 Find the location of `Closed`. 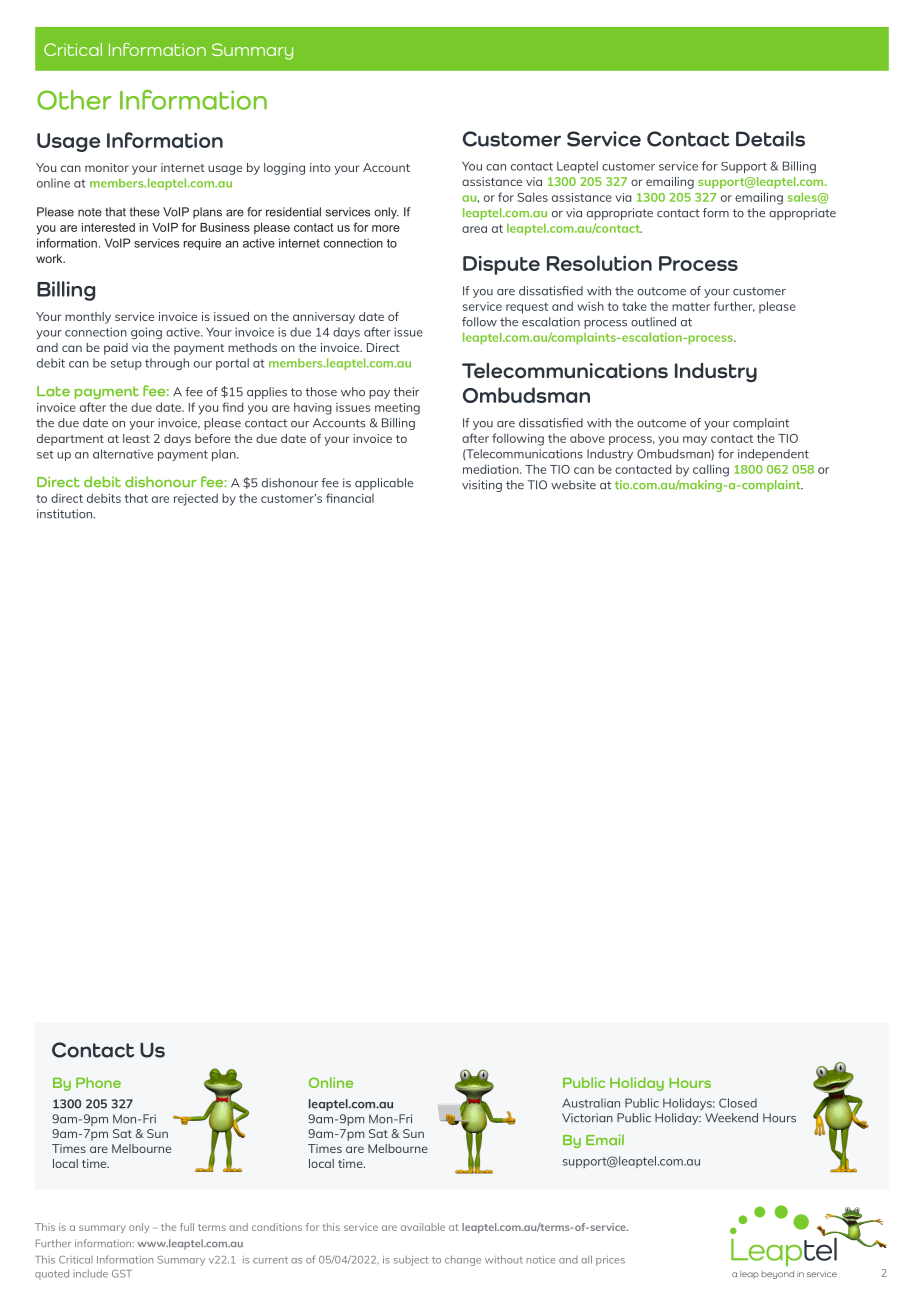

Closed is located at coordinates (738, 1103).
